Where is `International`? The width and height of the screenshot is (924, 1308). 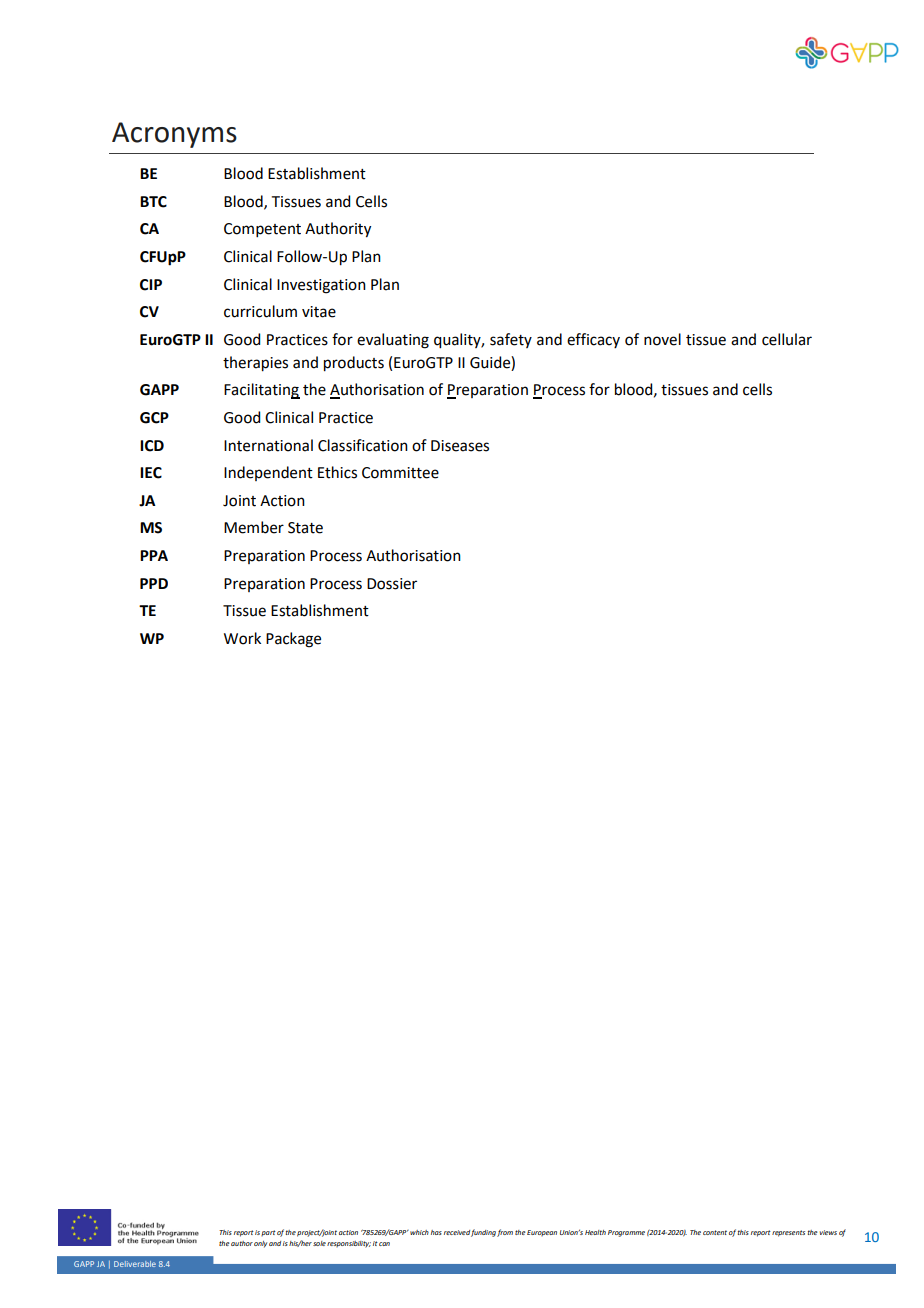 International is located at coordinates (268, 445).
